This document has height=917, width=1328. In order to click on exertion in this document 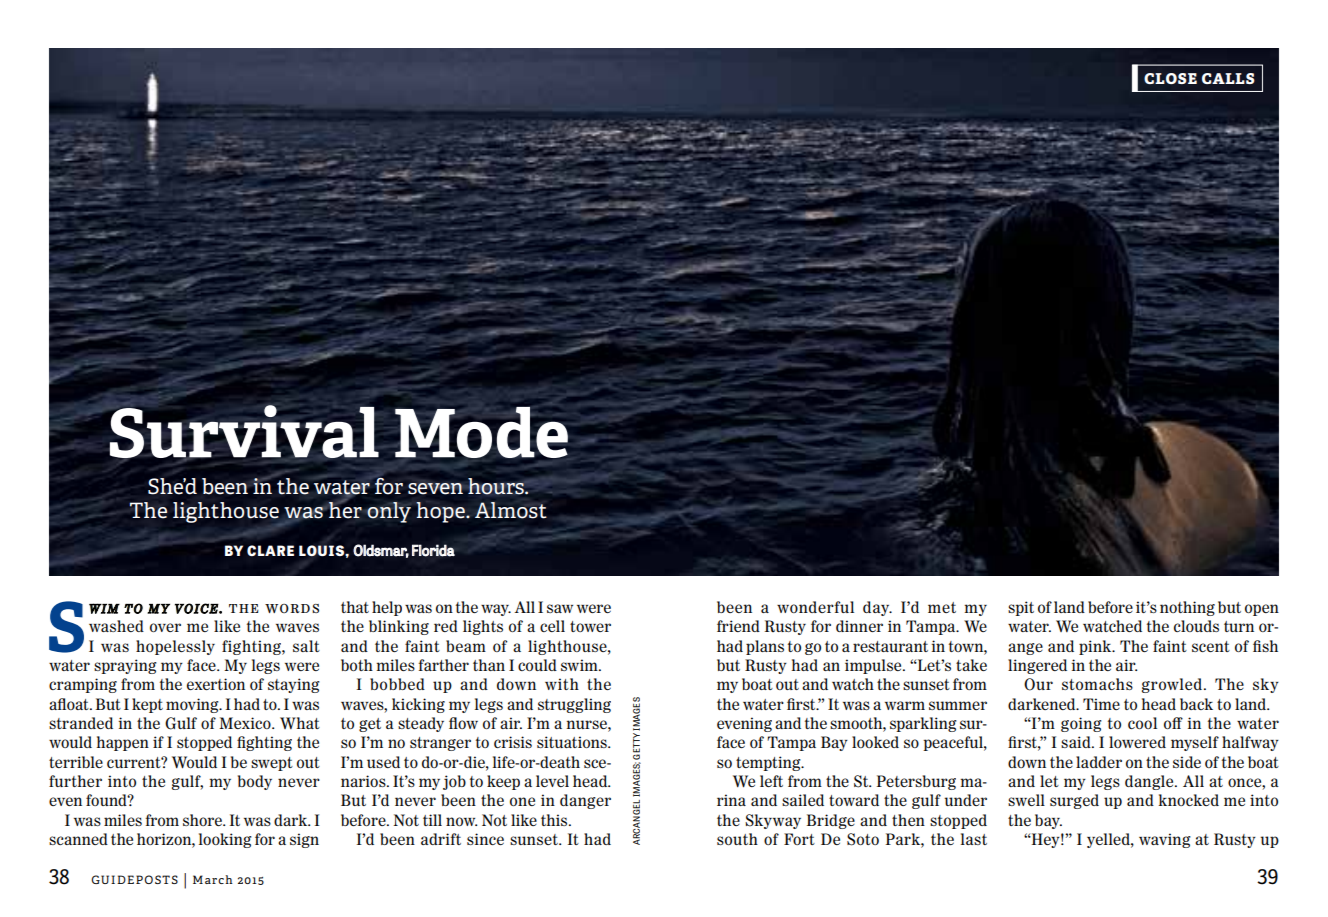, I will do `click(216, 684)`.
